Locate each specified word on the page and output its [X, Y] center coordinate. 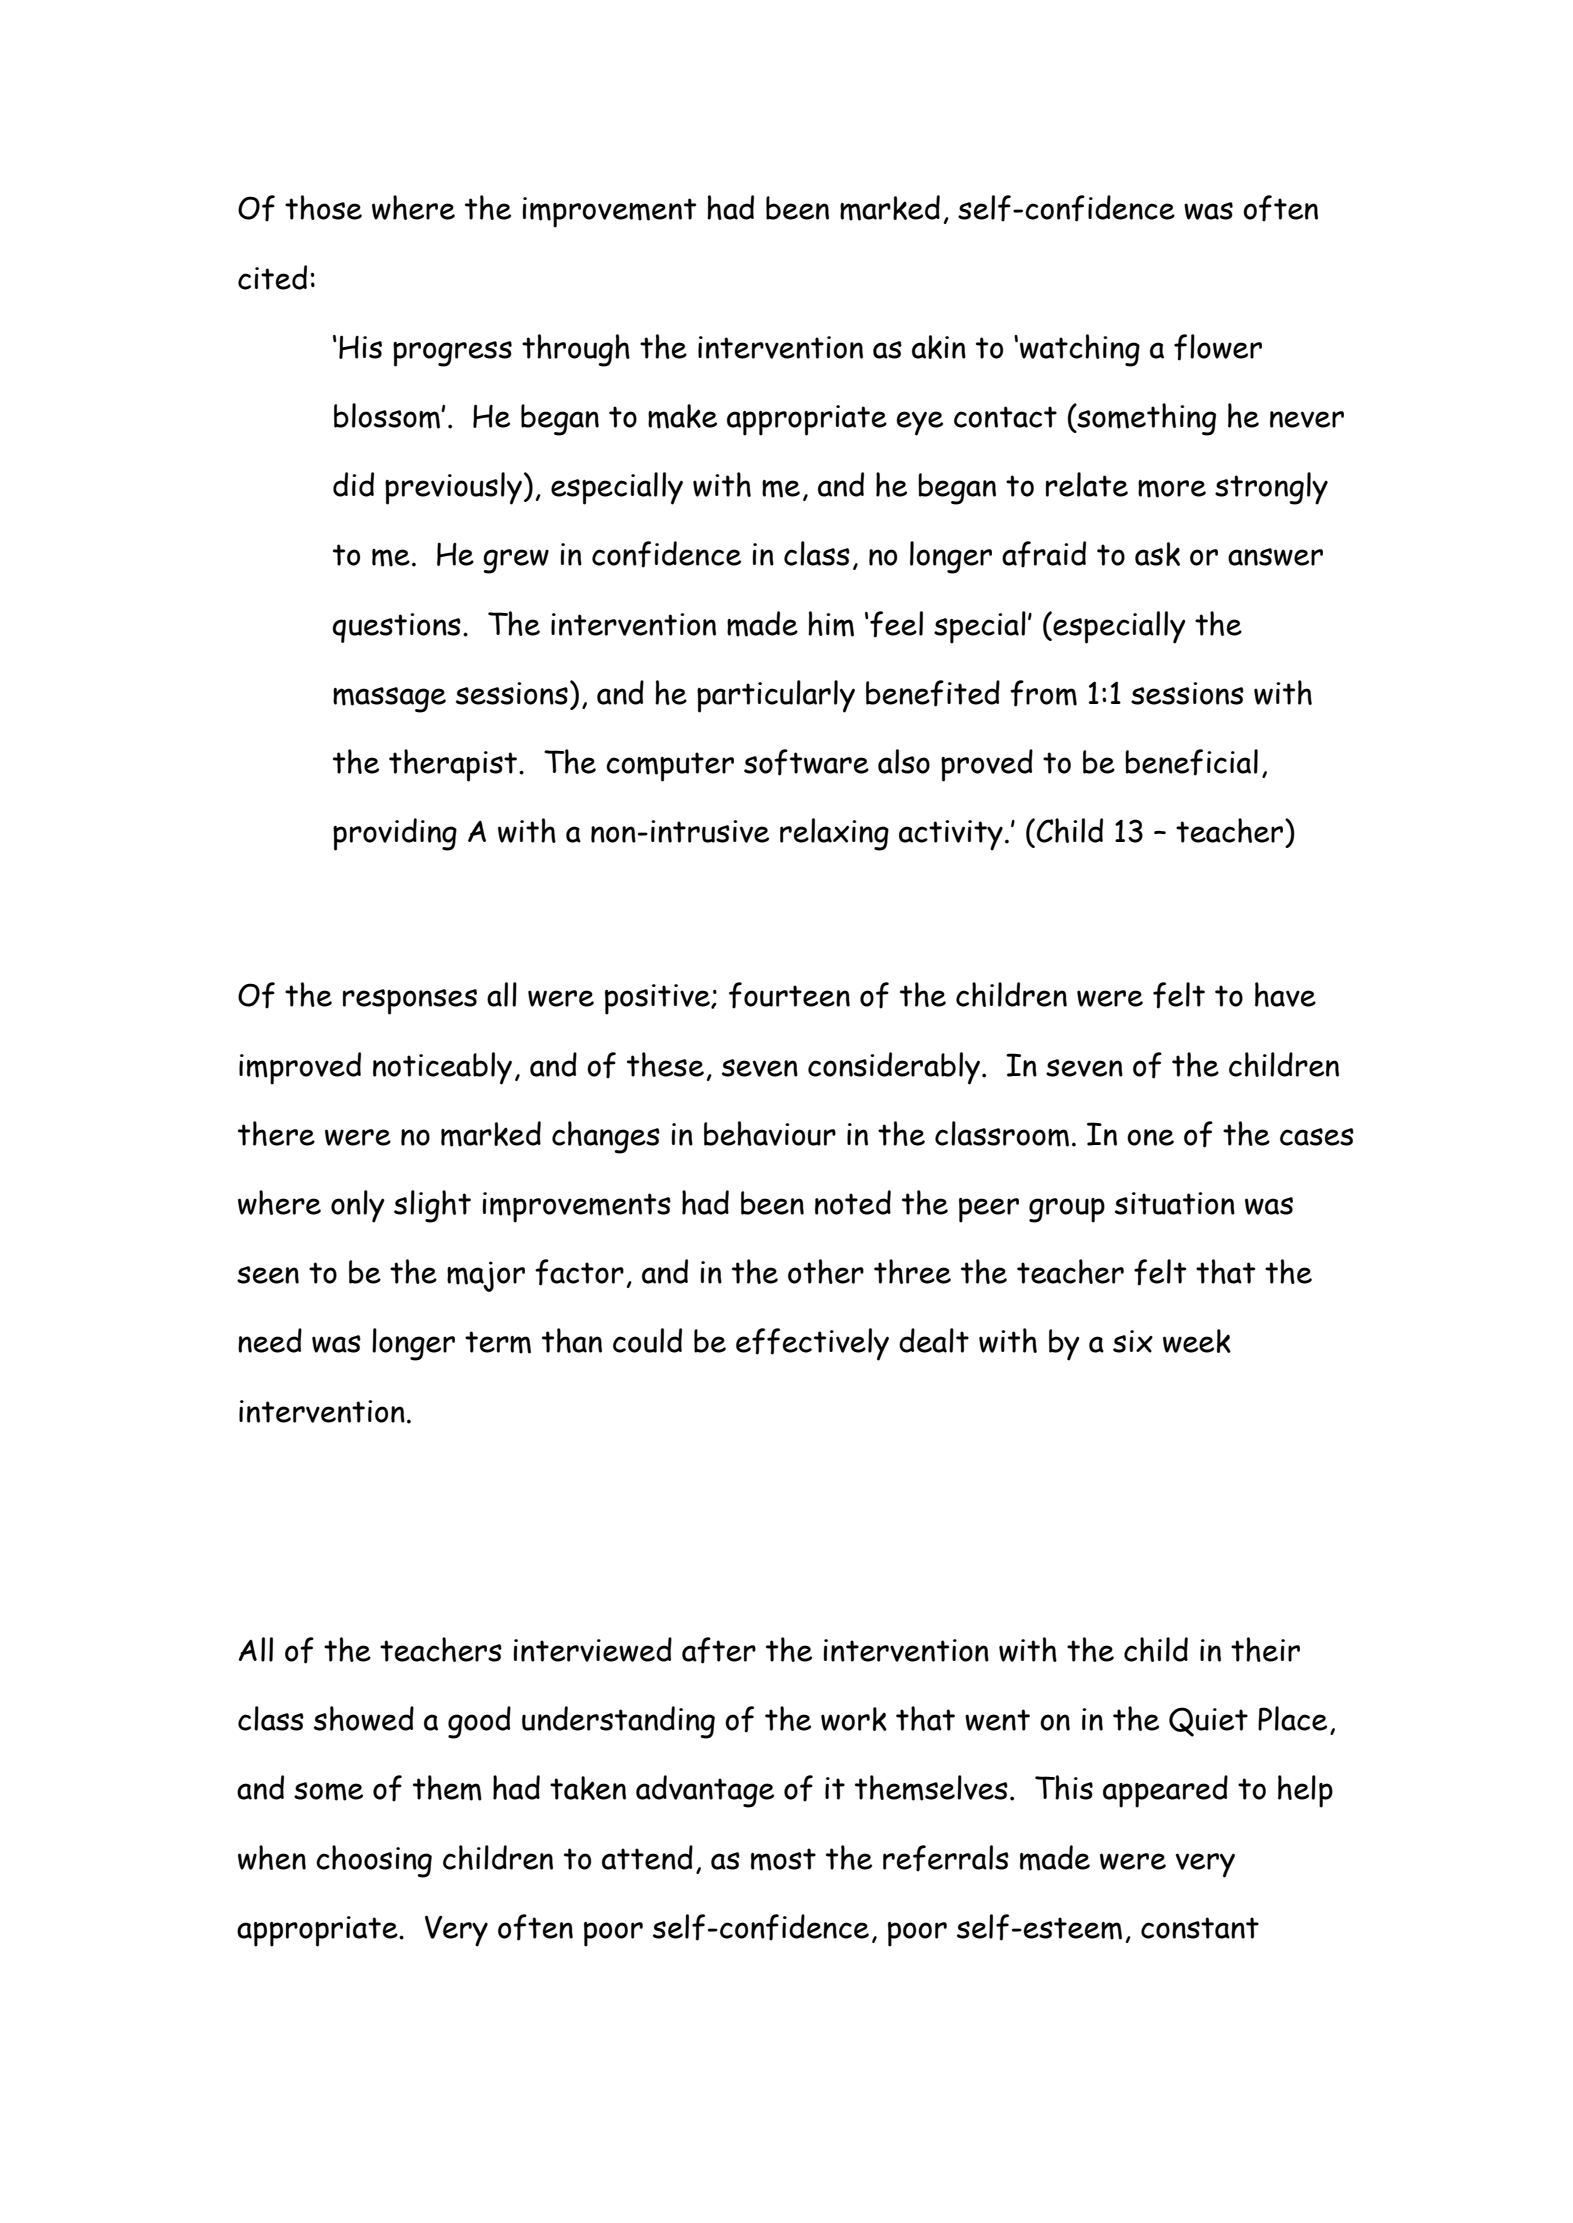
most [783, 1859]
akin [939, 347]
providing [395, 834]
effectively [812, 1344]
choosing [374, 1861]
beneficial [1191, 762]
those [323, 207]
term [498, 1342]
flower [1218, 347]
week [1197, 1341]
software [806, 762]
